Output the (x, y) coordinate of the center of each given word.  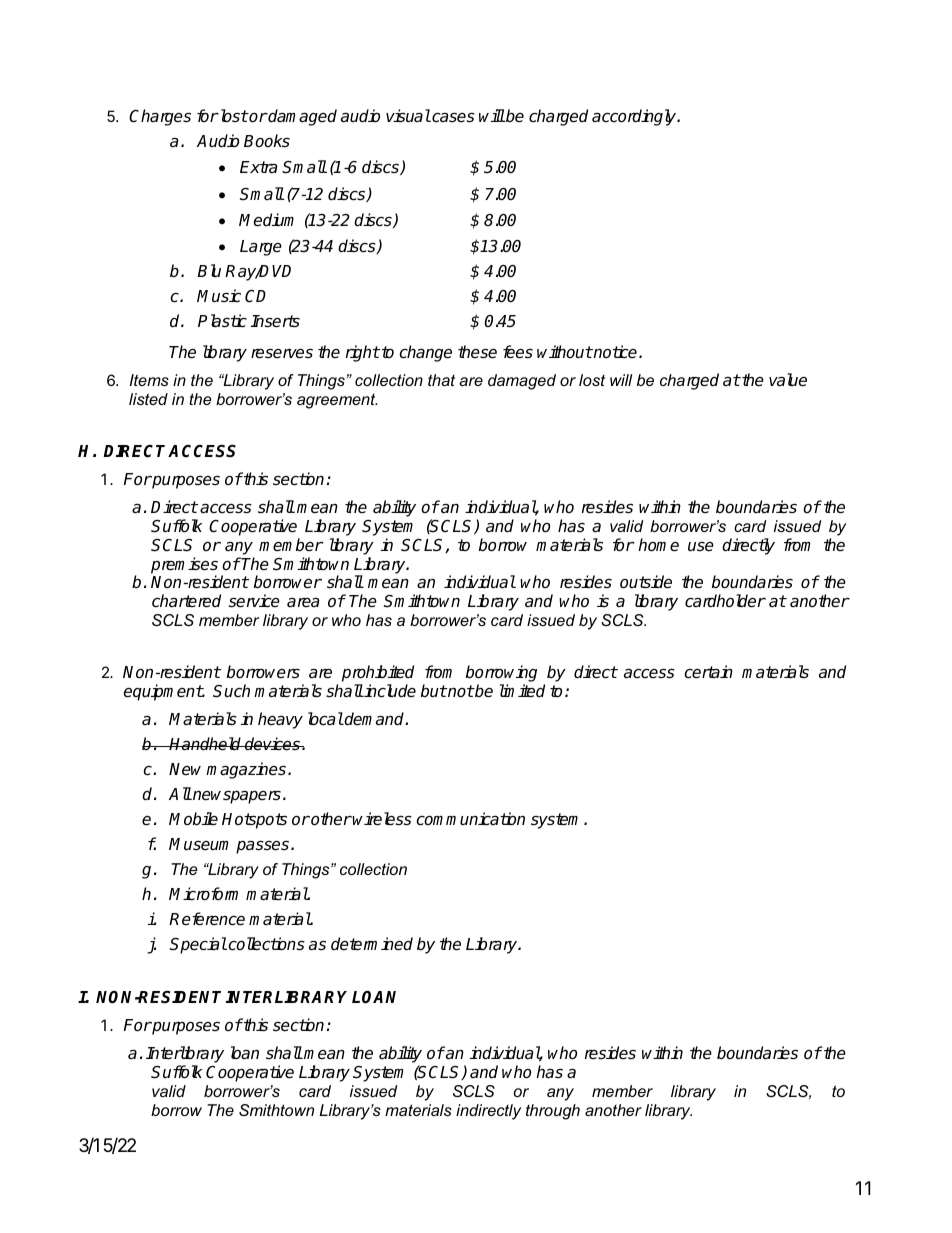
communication (470, 819)
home (658, 545)
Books (267, 141)
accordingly (635, 117)
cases (452, 118)
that (441, 380)
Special (198, 945)
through (553, 1112)
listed (148, 399)
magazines (247, 770)
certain (708, 672)
